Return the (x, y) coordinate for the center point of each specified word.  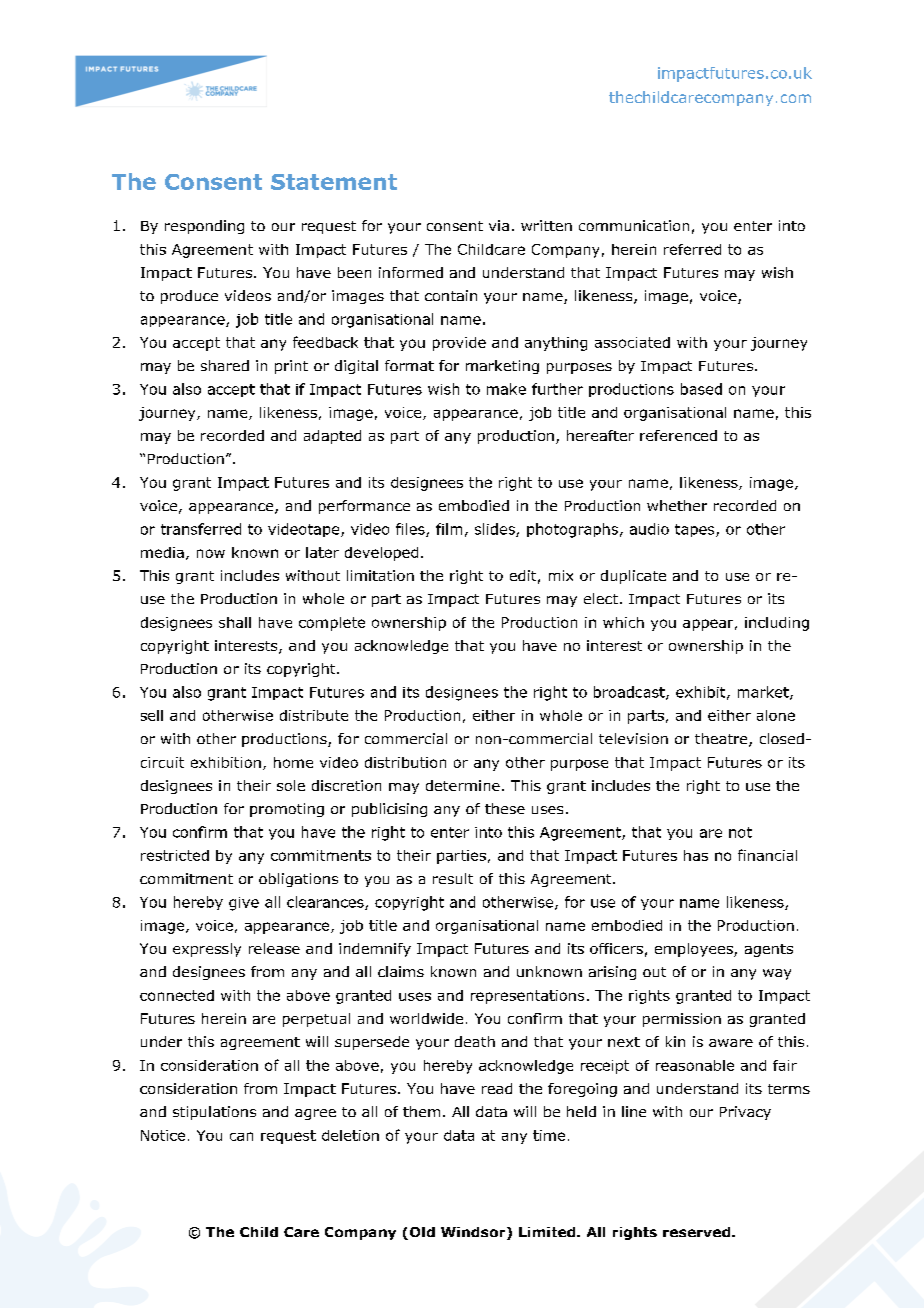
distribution (405, 762)
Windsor (474, 1233)
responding (204, 227)
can (241, 1136)
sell (152, 715)
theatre (722, 740)
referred (692, 249)
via (499, 225)
